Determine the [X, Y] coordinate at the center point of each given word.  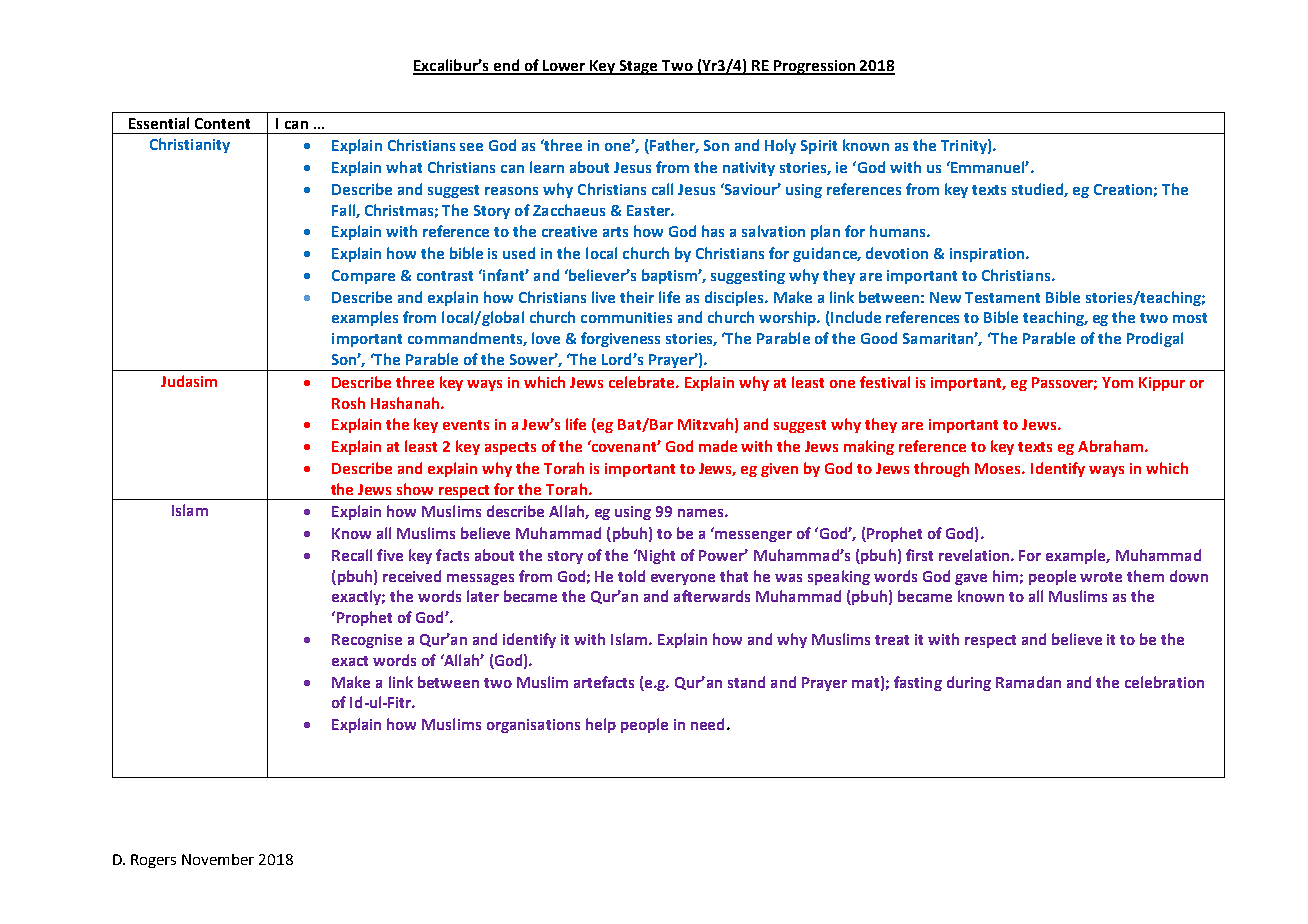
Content [222, 123]
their [637, 297]
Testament [1002, 297]
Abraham [1112, 446]
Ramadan [1028, 682]
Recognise [367, 641]
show [415, 489]
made [718, 446]
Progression [815, 67]
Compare [363, 277]
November [218, 859]
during [969, 683]
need [707, 724]
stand [746, 682]
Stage [639, 67]
